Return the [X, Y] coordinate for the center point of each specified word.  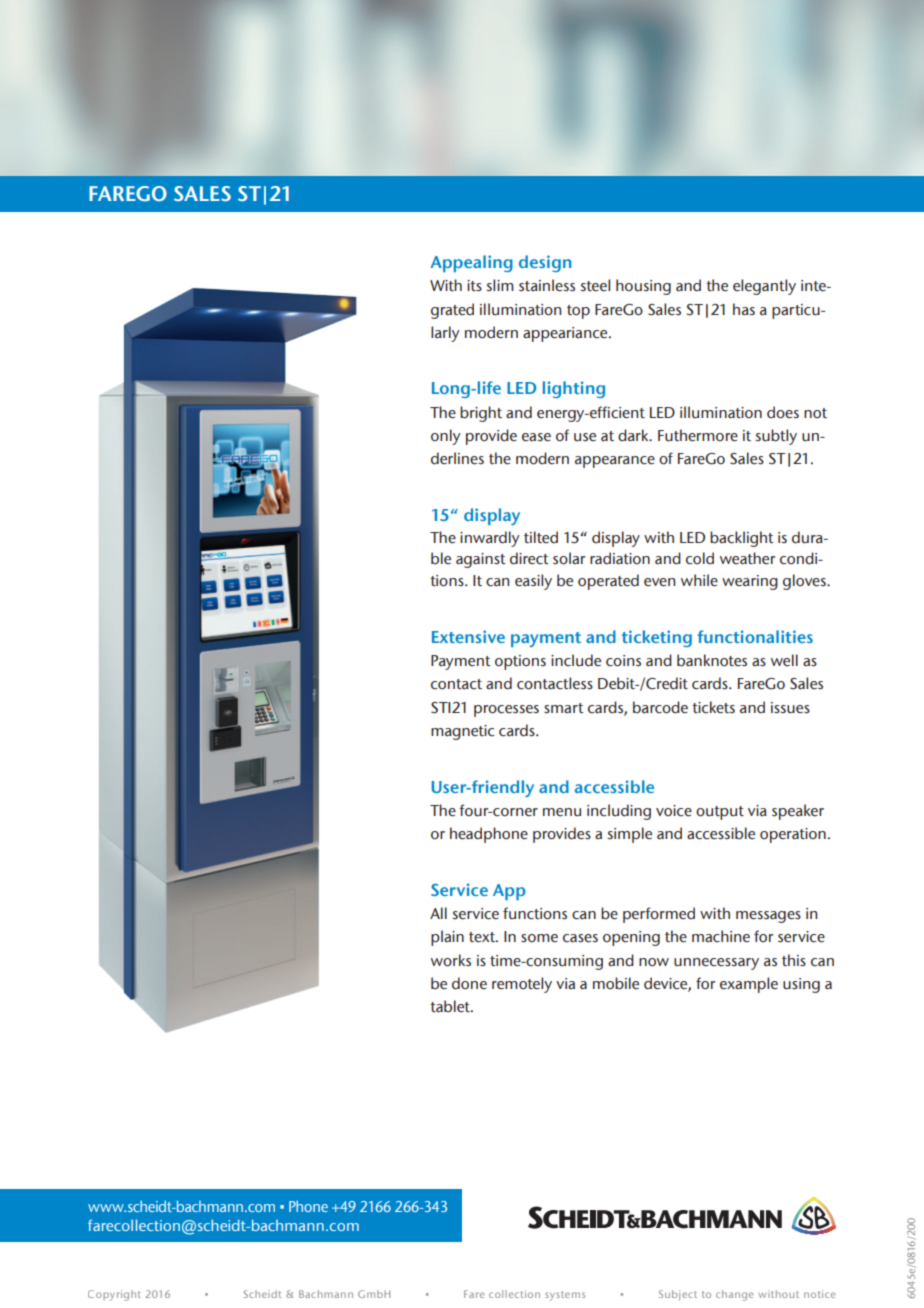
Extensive [468, 636]
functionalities [755, 636]
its [474, 286]
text [483, 937]
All [438, 913]
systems [565, 1296]
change [735, 1295]
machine [721, 936]
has [744, 309]
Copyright [114, 1295]
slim [500, 285]
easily [533, 582]
